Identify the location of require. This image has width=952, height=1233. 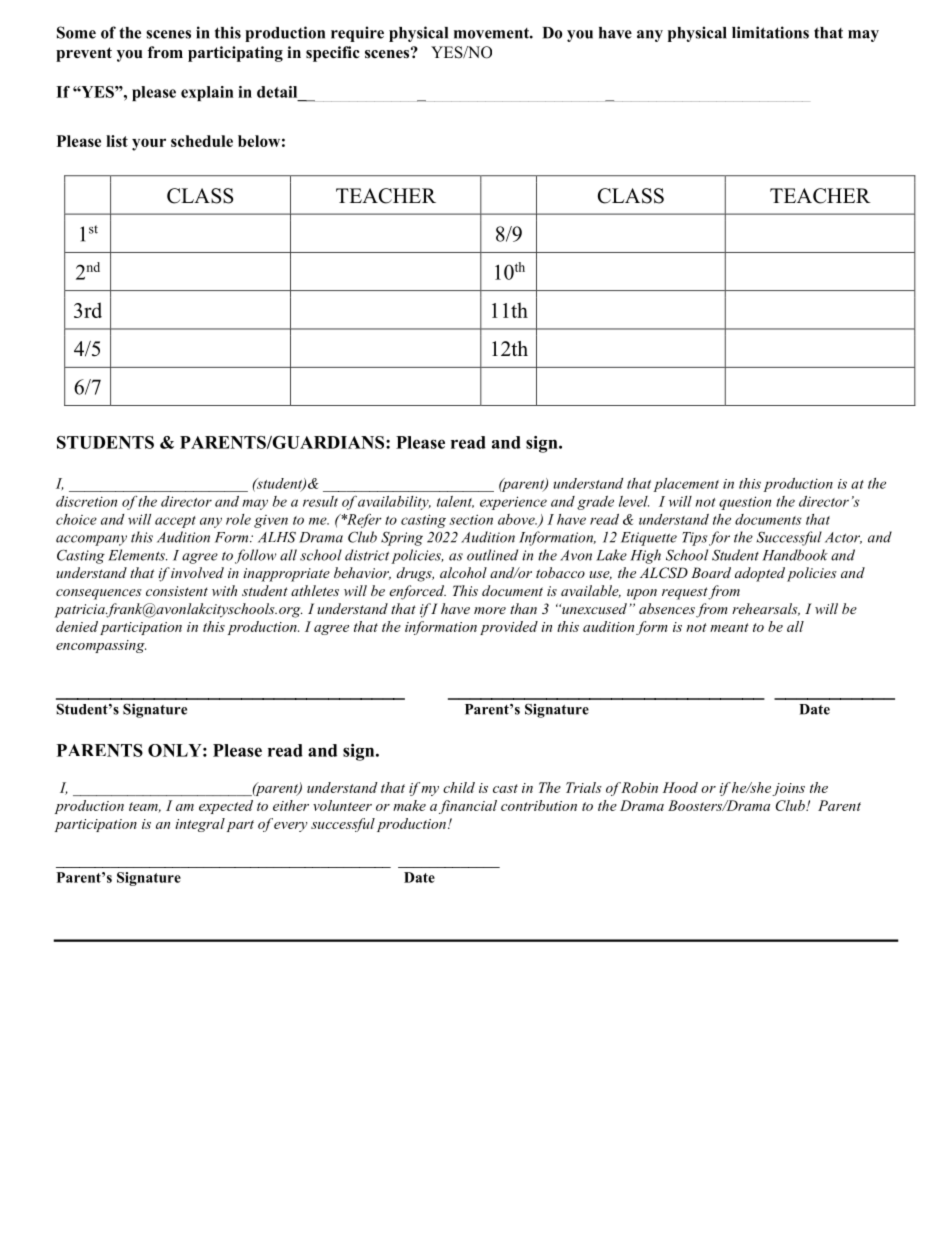
(357, 34).
